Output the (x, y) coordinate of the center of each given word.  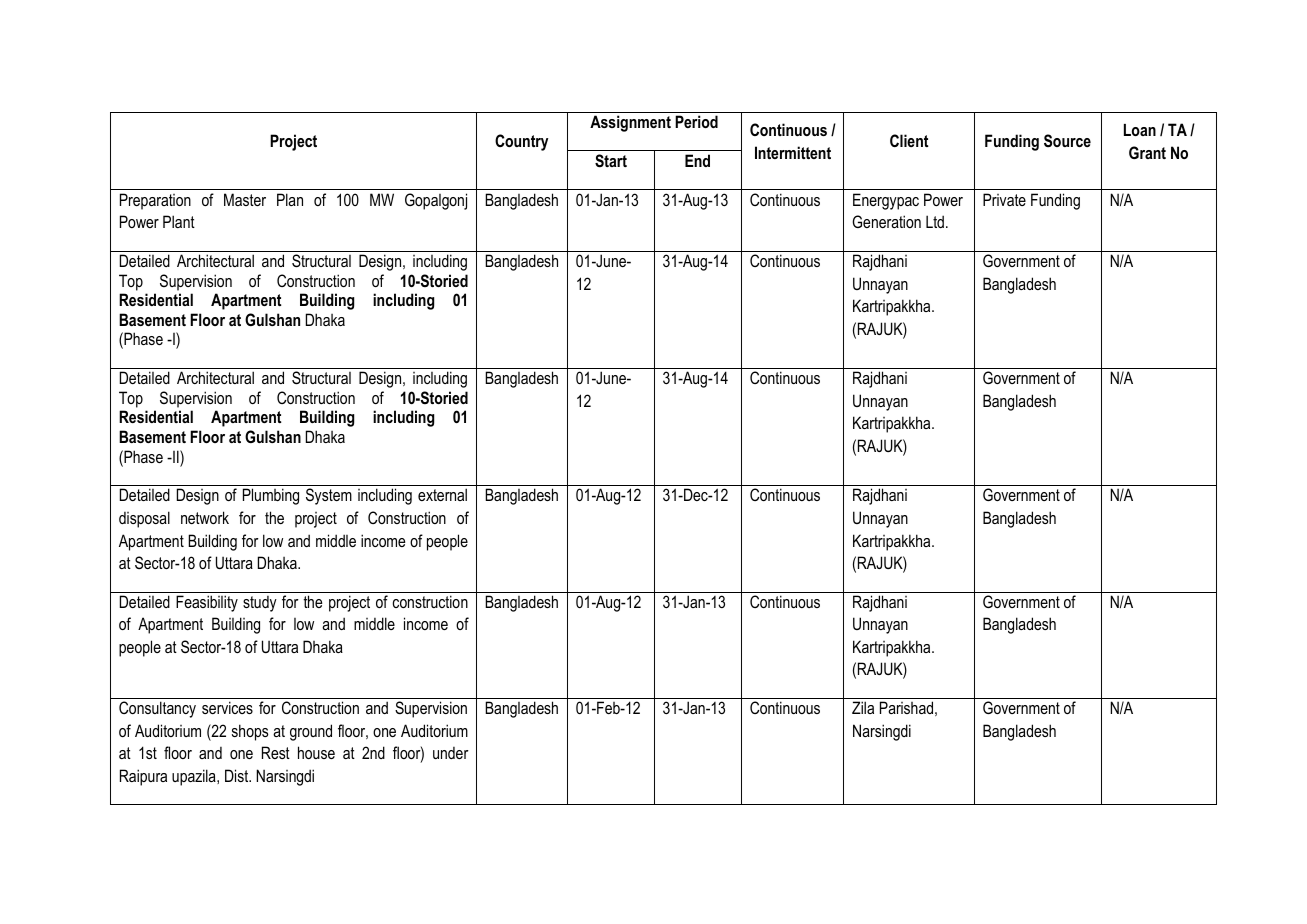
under (451, 753)
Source (1067, 141)
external (442, 494)
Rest (276, 752)
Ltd (935, 221)
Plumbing (271, 496)
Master (245, 199)
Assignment (630, 123)
